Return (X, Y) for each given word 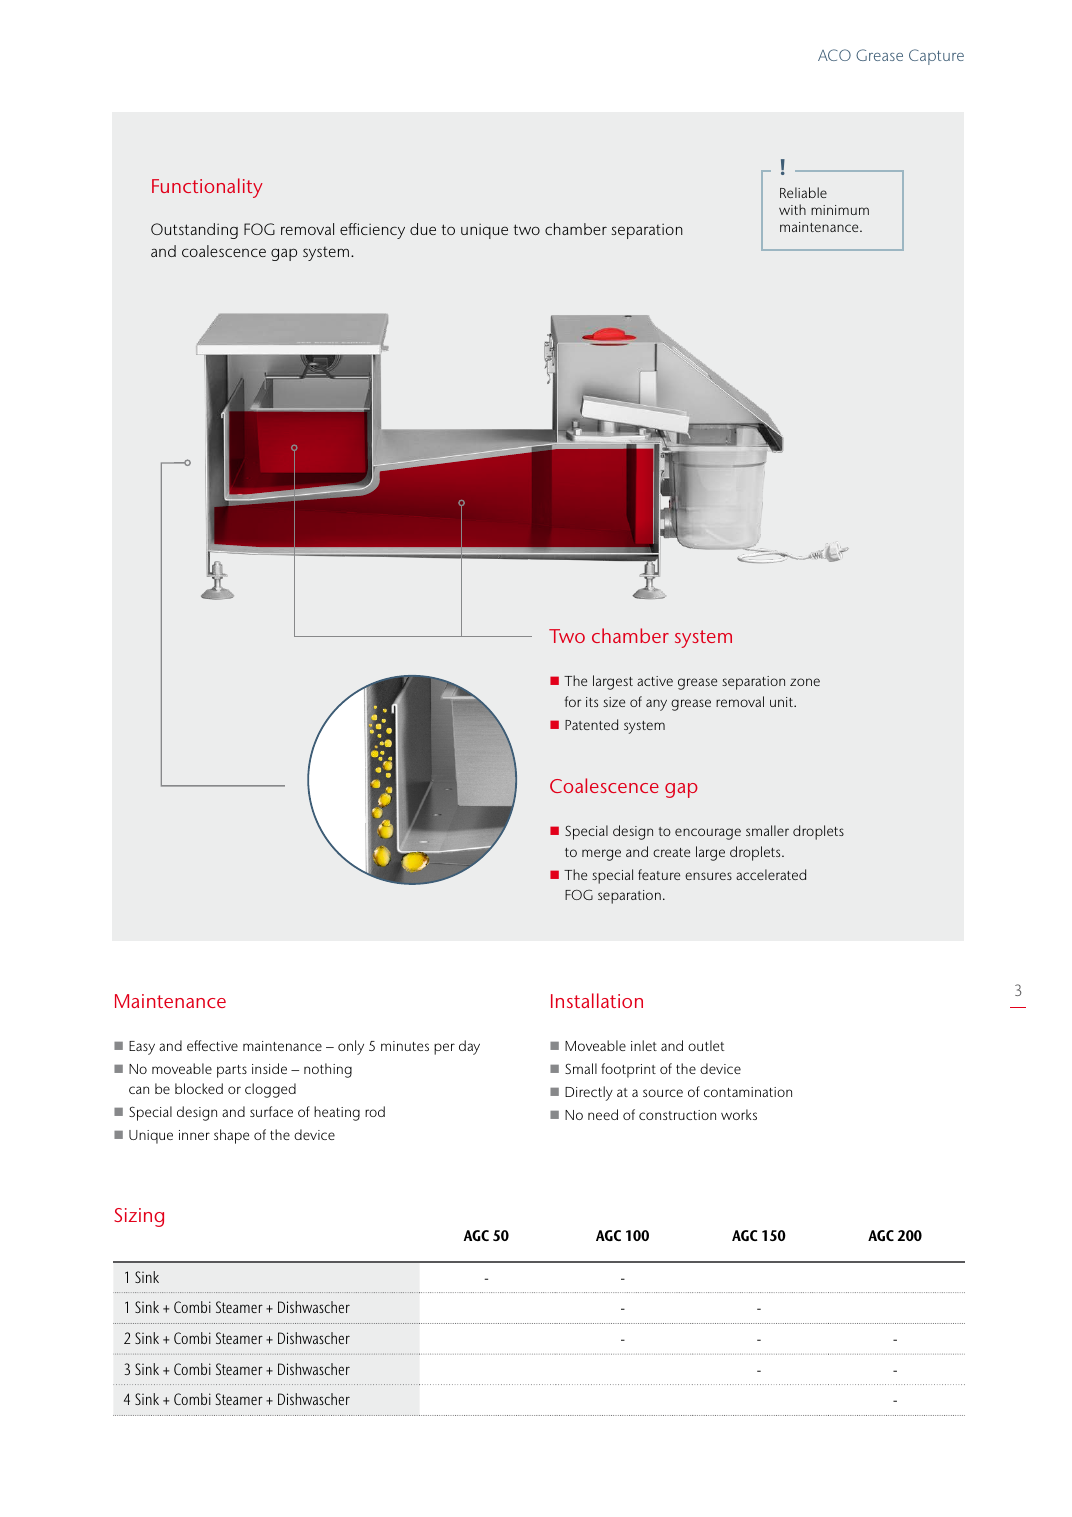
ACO (834, 55)
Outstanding (194, 231)
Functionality (207, 188)
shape (231, 1136)
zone (805, 682)
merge (601, 855)
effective (212, 1045)
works (739, 1114)
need (603, 1114)
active (655, 681)
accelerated (771, 874)
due (423, 229)
